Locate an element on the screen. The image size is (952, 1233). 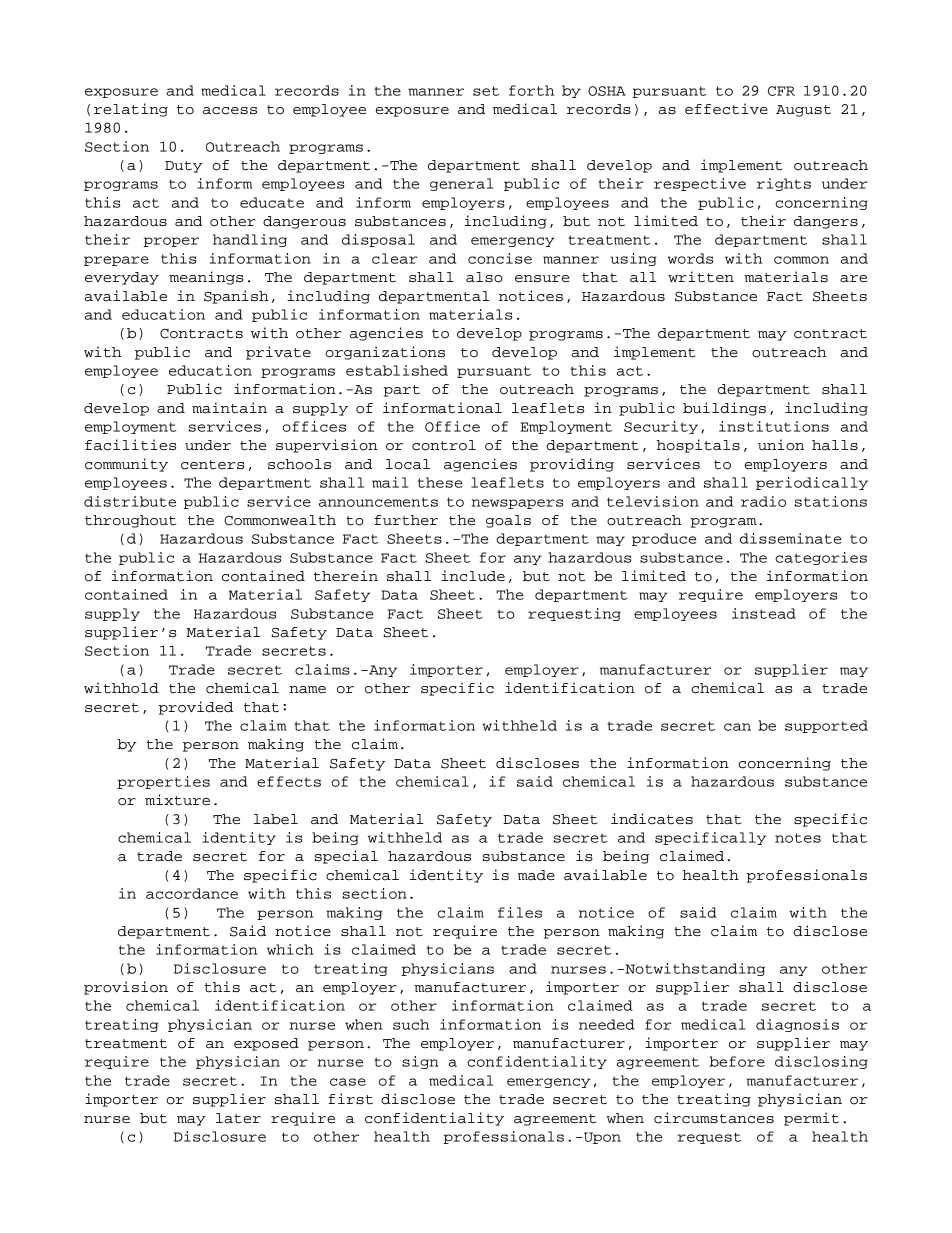
radio is located at coordinates (763, 501).
